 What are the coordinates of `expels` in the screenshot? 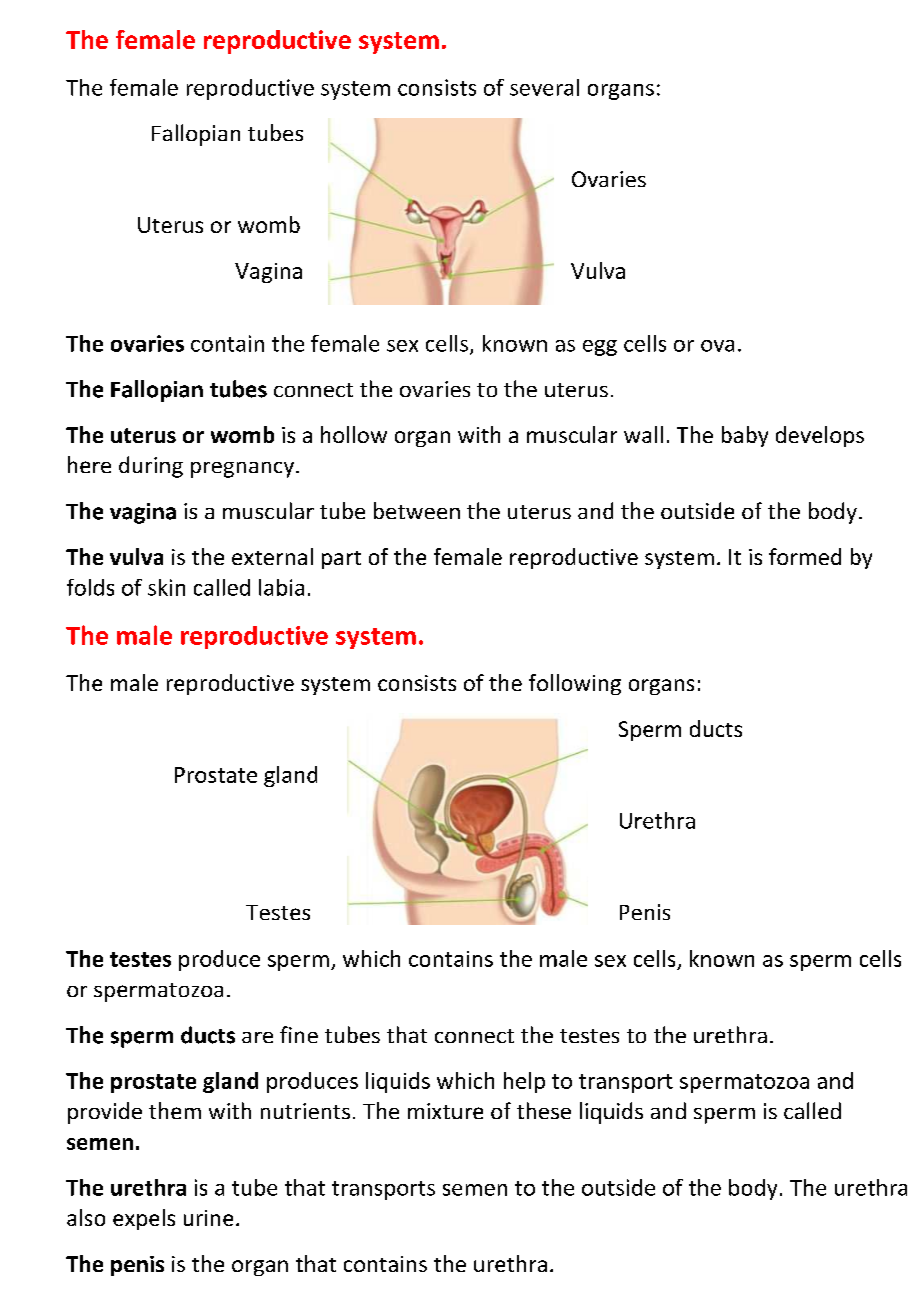 It's located at (144, 1219).
